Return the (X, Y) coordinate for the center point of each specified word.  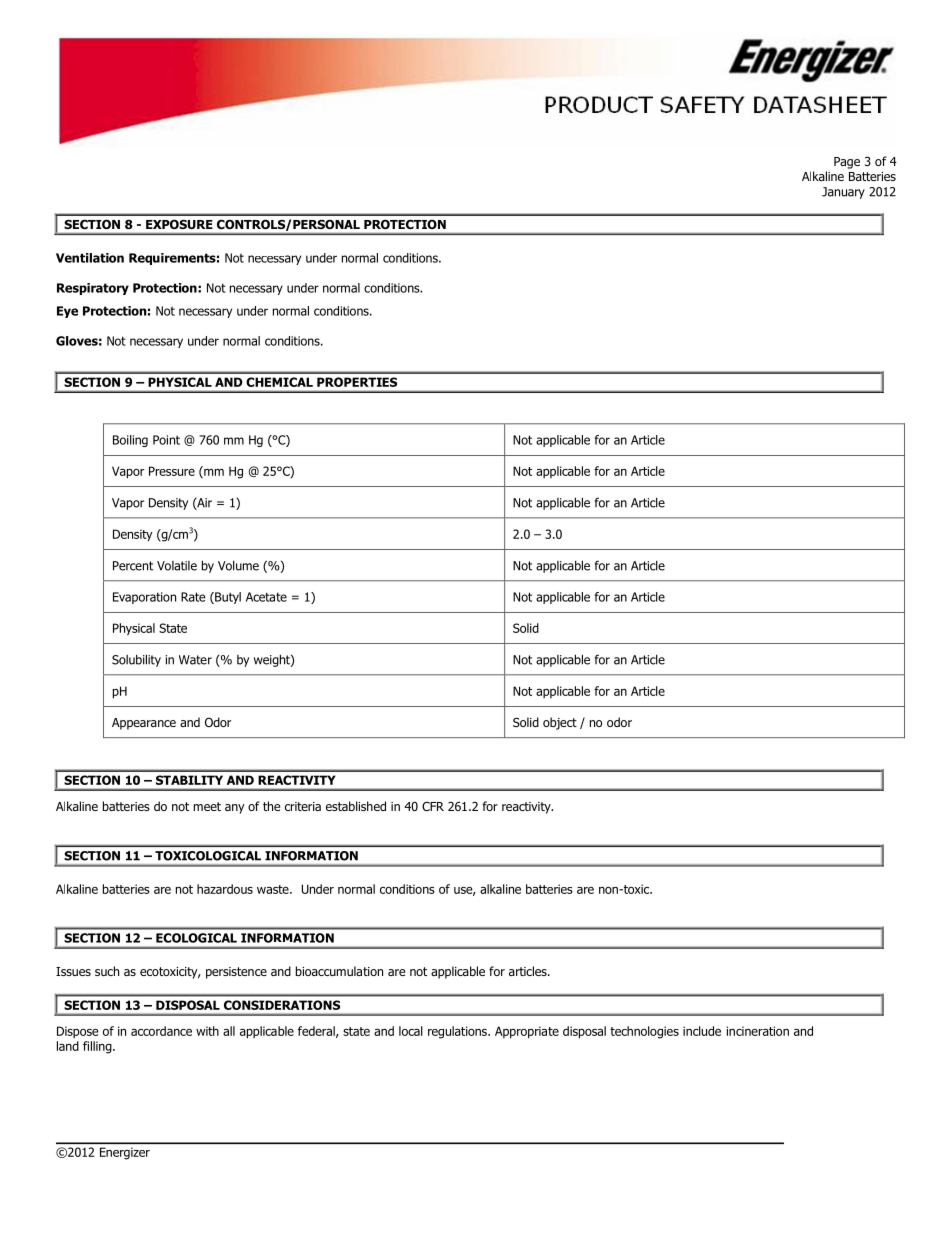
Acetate (266, 597)
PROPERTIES (357, 382)
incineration (757, 1031)
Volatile (177, 566)
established (356, 806)
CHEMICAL (279, 382)
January (843, 193)
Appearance (144, 724)
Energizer (125, 1153)
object (560, 723)
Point (166, 440)
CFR (433, 806)
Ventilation (90, 258)
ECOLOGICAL (196, 938)
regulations (458, 1032)
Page (847, 163)
